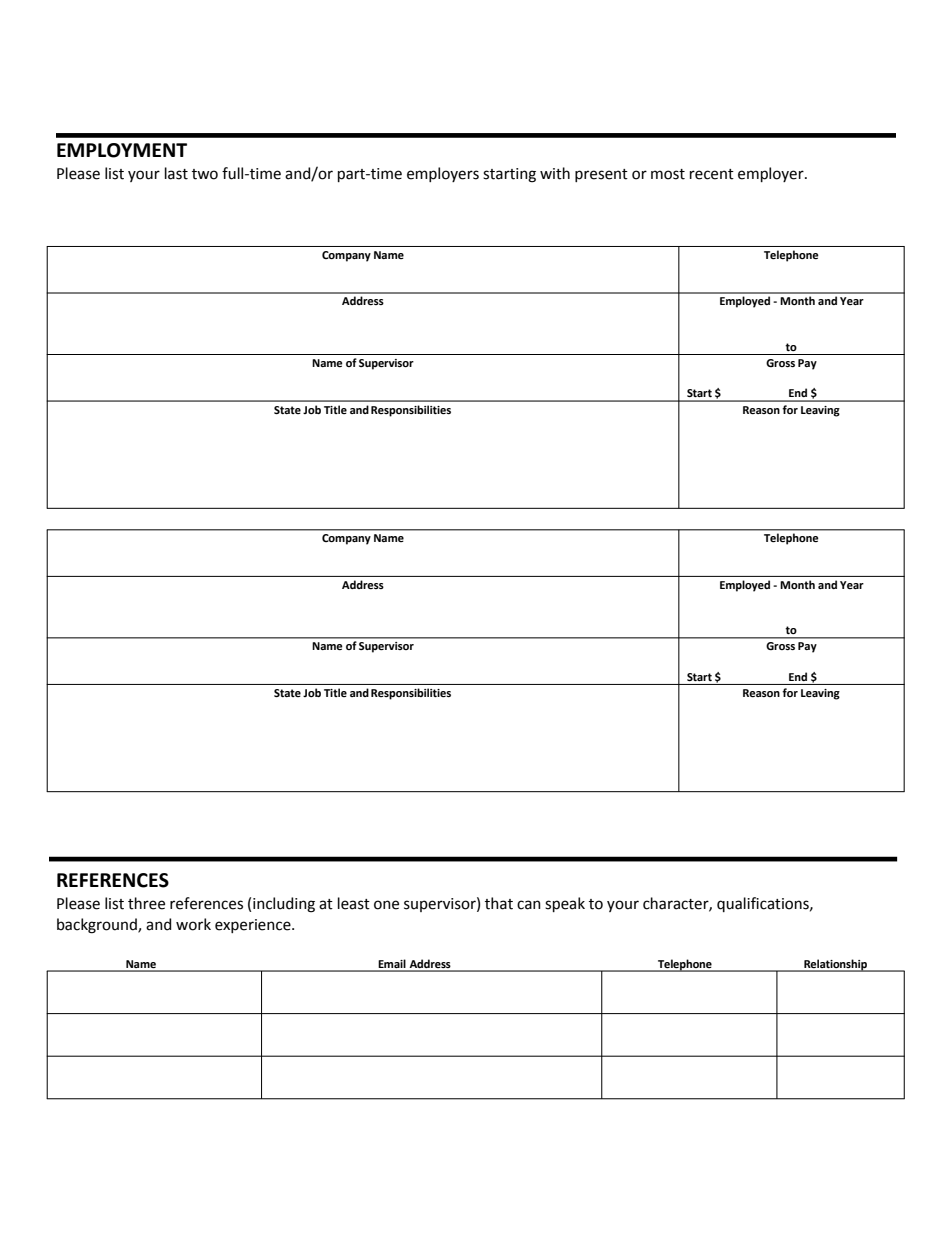 The height and width of the page is (1233, 952). I want to click on with, so click(555, 173).
